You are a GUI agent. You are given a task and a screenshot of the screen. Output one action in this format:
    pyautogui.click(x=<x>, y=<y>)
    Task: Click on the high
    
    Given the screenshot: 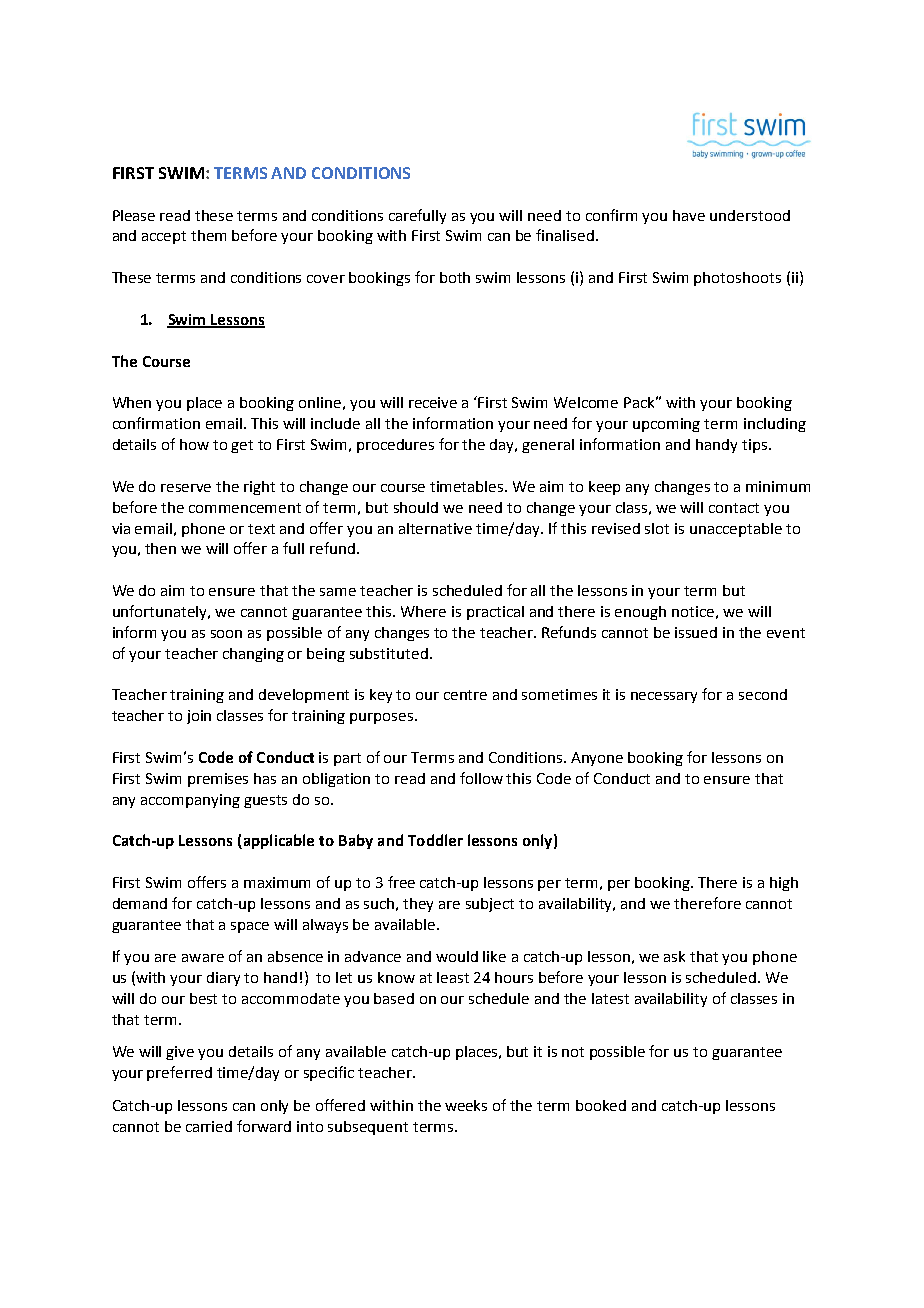 What is the action you would take?
    pyautogui.click(x=784, y=884)
